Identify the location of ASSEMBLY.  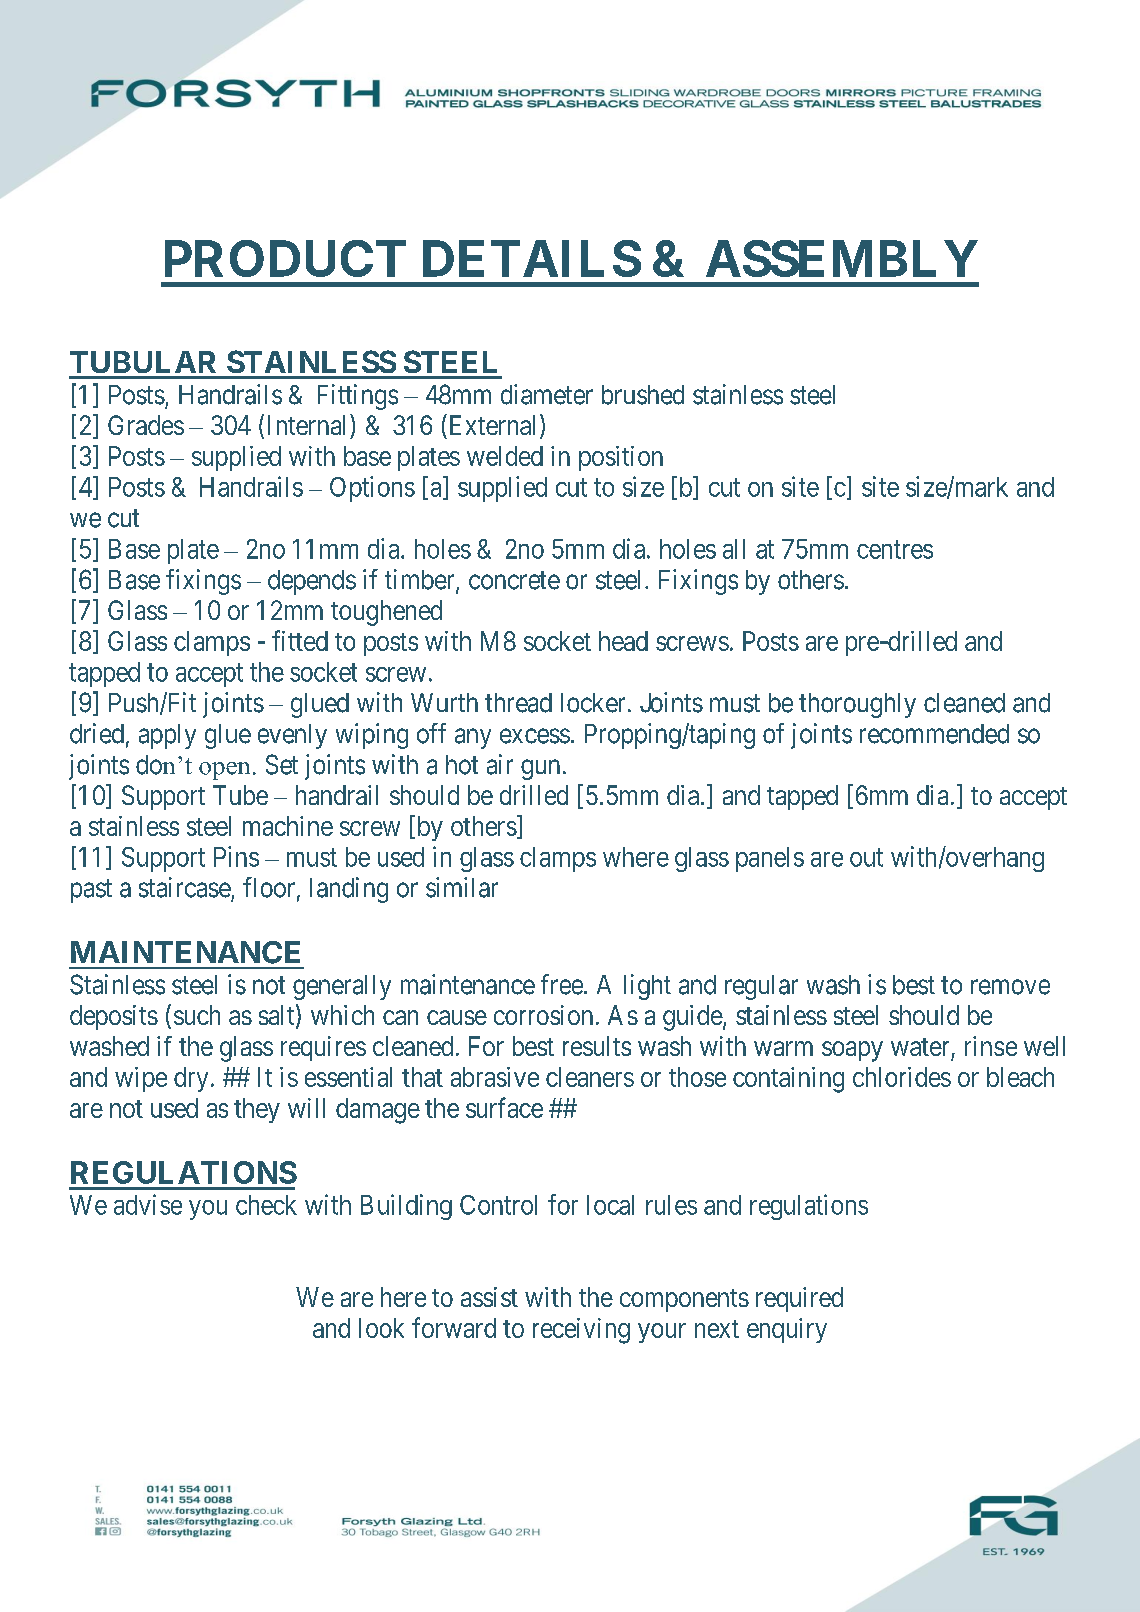
(842, 258).
